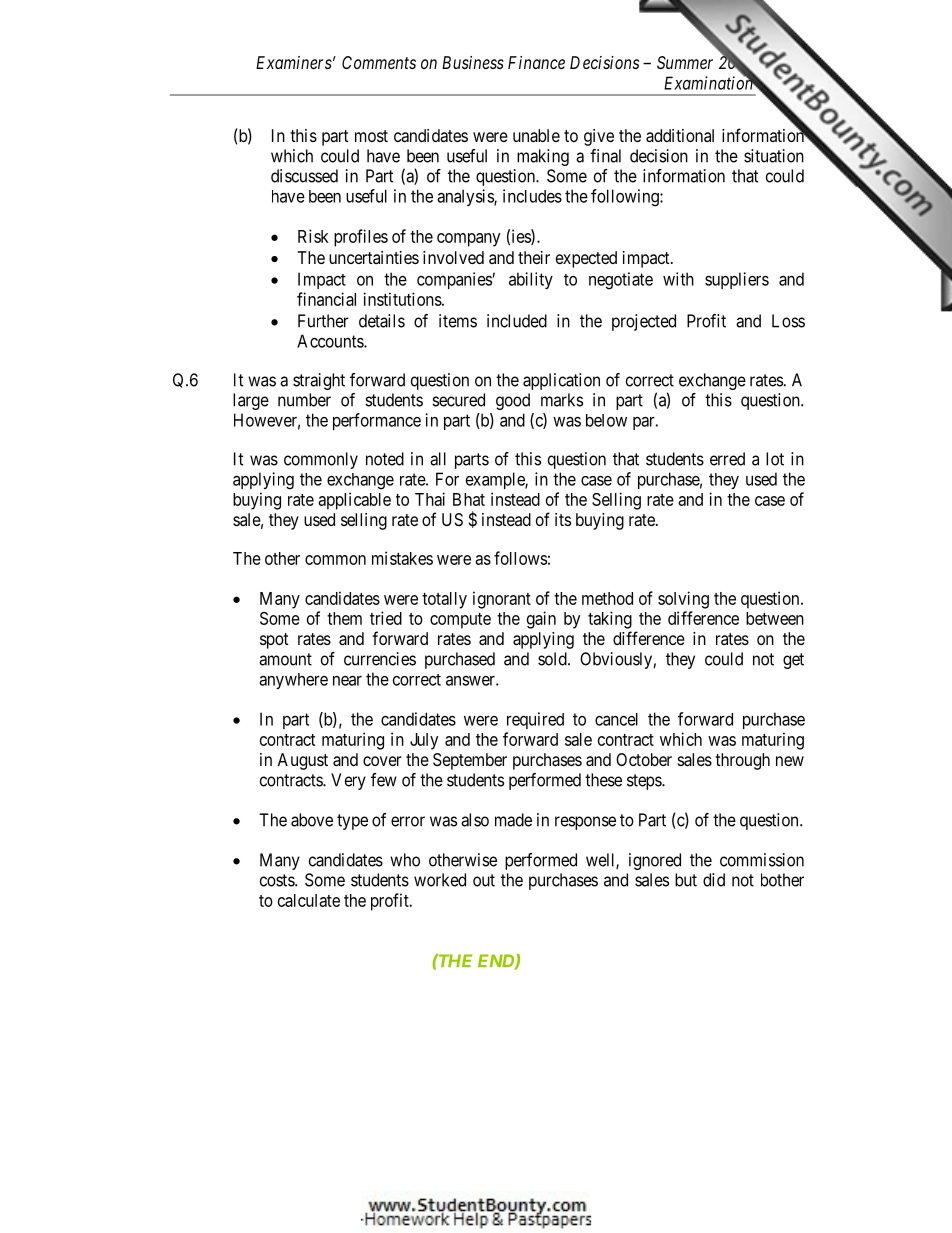 The image size is (952, 1233). What do you see at coordinates (294, 62) in the document?
I see `Examiners` at bounding box center [294, 62].
